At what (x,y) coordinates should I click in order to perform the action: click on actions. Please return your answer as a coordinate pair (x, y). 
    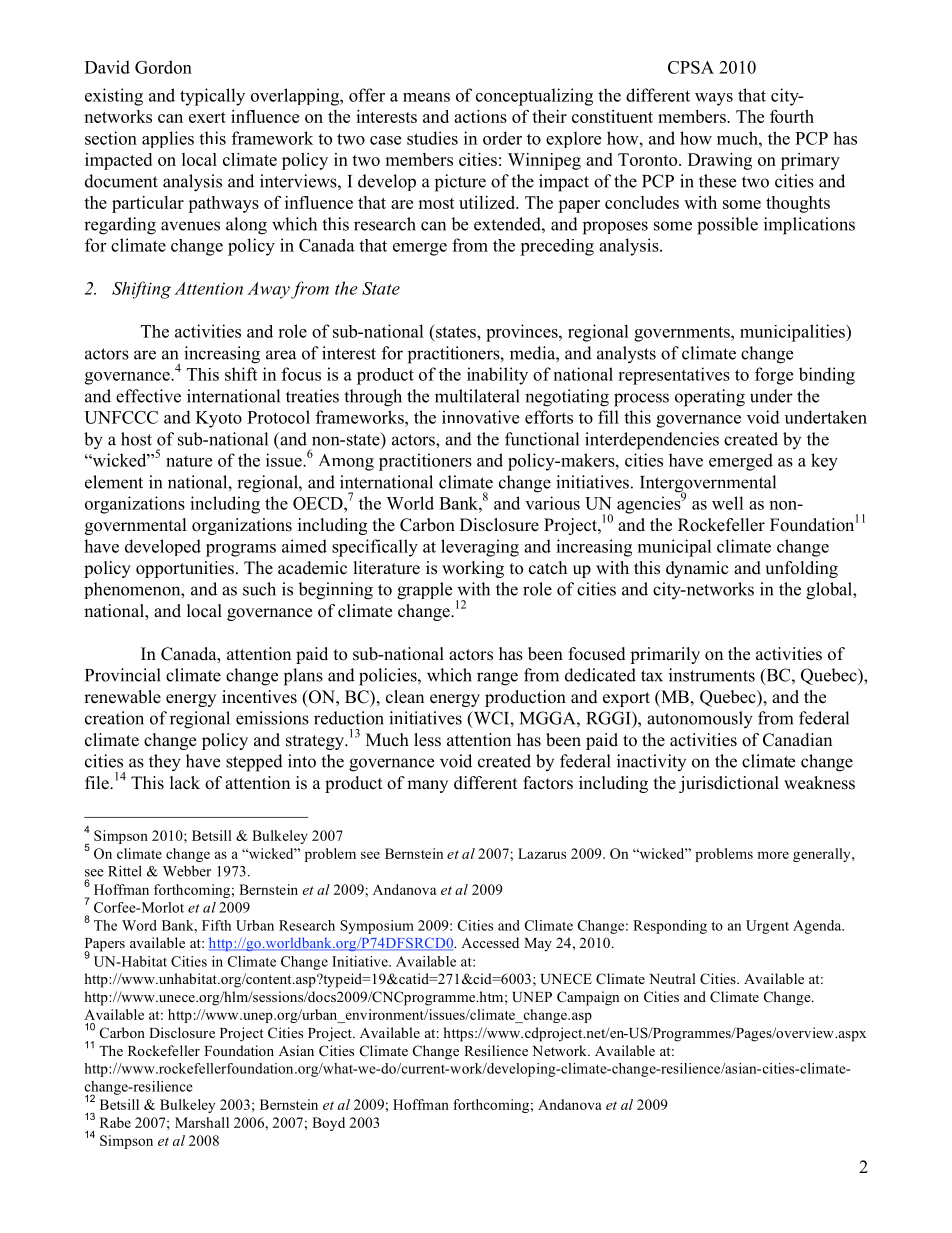
    Looking at the image, I should click on (480, 116).
